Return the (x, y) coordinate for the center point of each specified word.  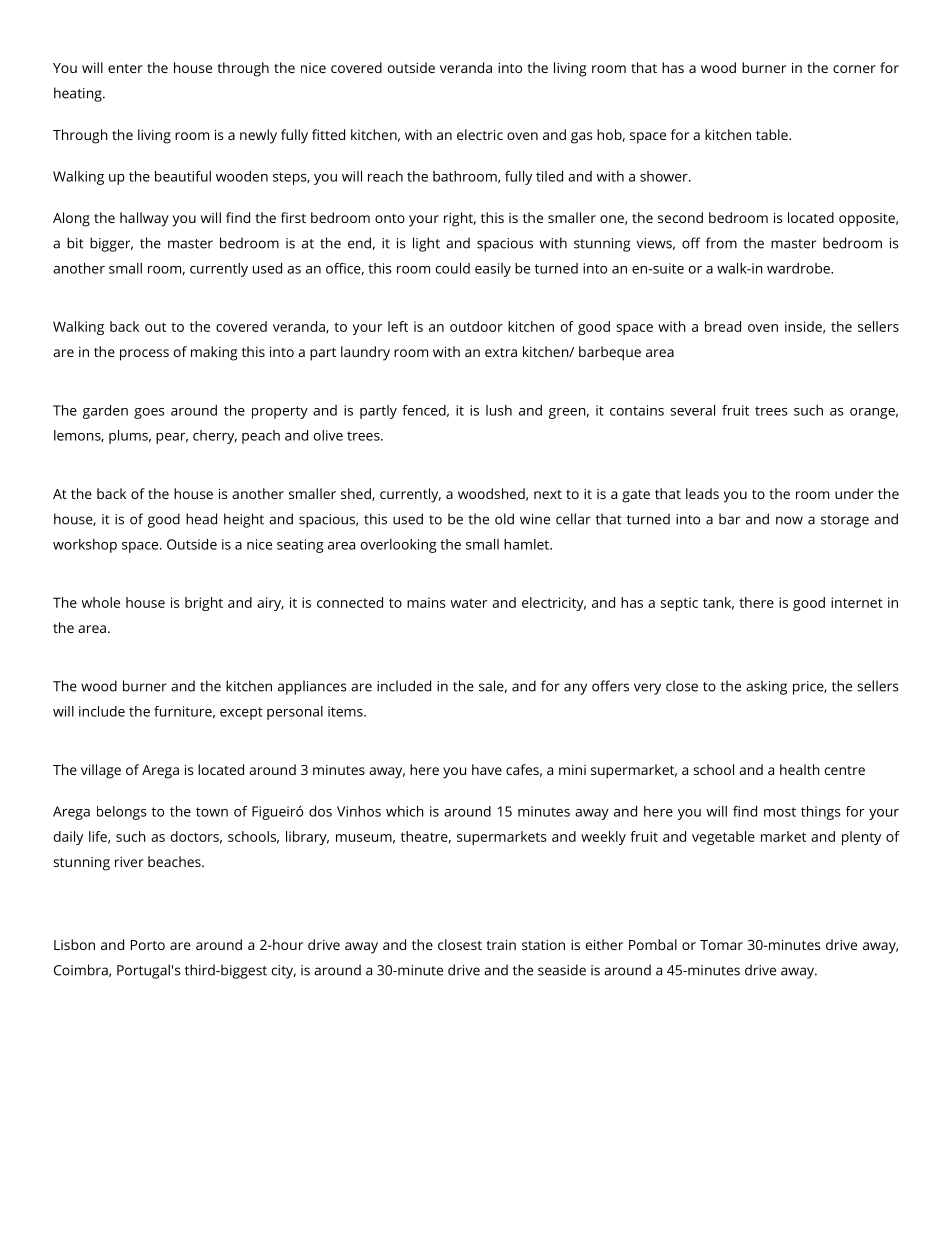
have (487, 769)
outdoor (476, 326)
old (504, 519)
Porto (148, 945)
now (789, 520)
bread (723, 326)
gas (581, 138)
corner (854, 69)
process (144, 355)
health (800, 769)
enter (125, 68)
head (201, 519)
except (241, 713)
